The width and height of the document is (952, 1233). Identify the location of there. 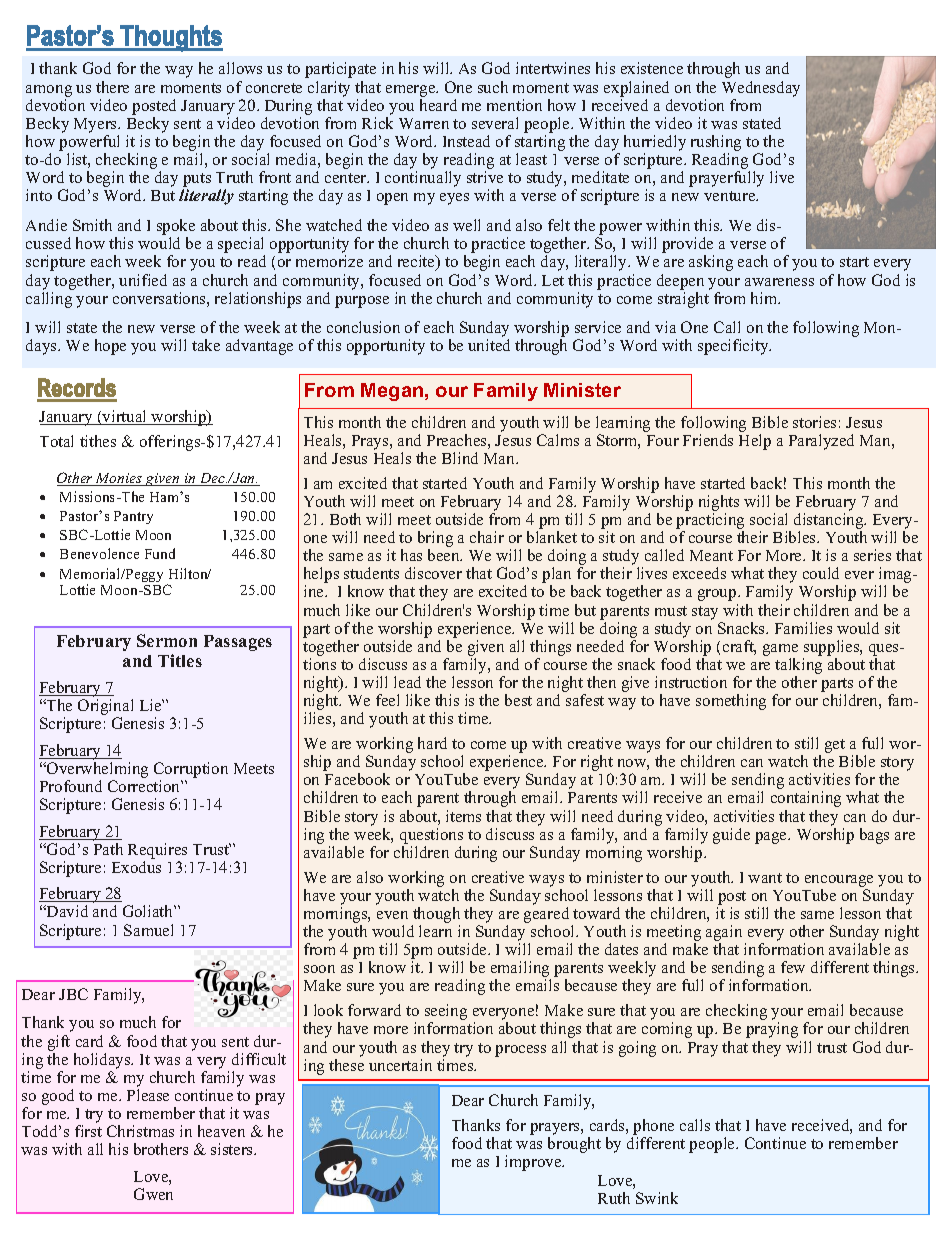
(112, 87).
